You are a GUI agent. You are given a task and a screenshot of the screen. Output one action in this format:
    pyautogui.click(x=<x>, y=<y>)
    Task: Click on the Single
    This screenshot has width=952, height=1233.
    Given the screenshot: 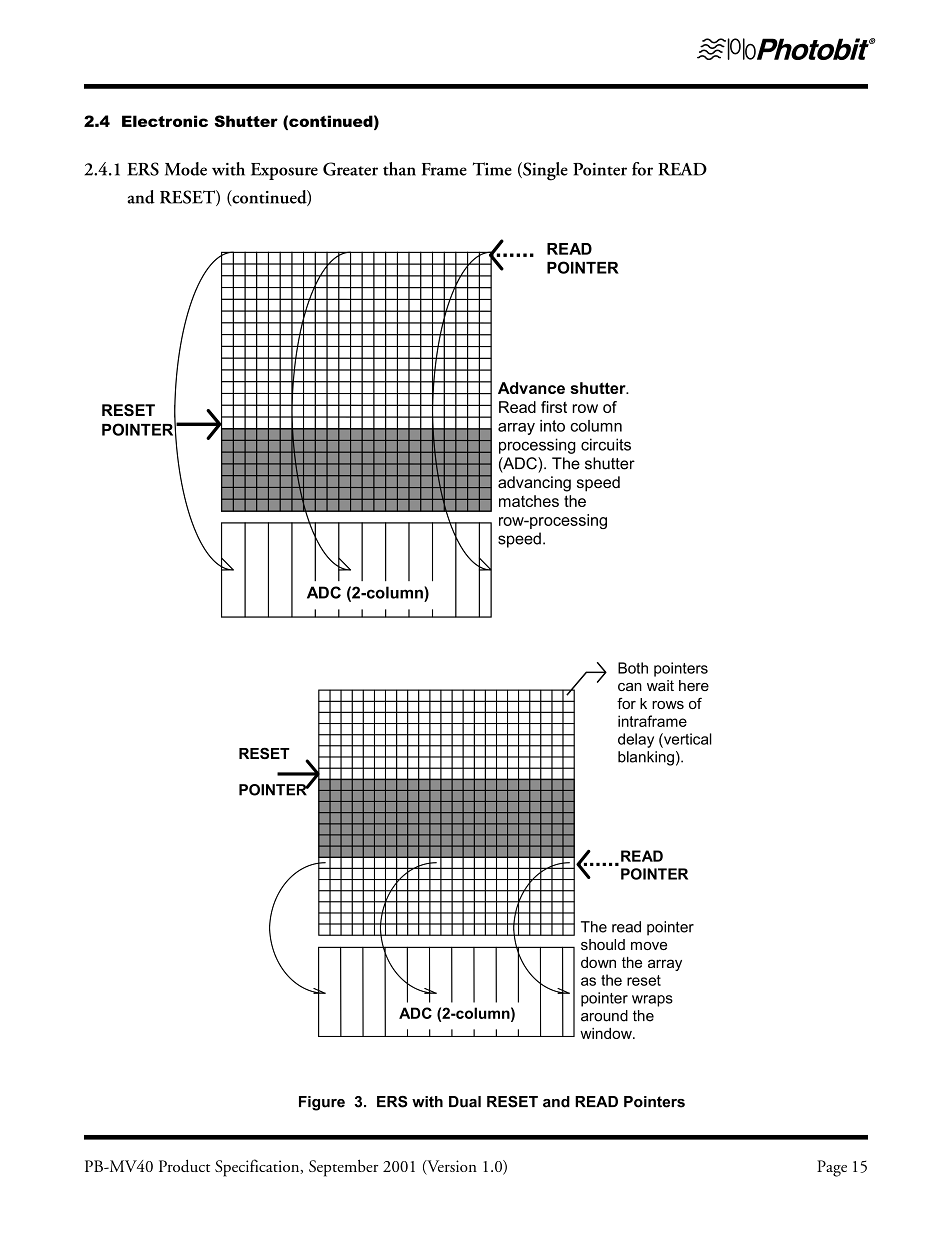 What is the action you would take?
    pyautogui.click(x=544, y=171)
